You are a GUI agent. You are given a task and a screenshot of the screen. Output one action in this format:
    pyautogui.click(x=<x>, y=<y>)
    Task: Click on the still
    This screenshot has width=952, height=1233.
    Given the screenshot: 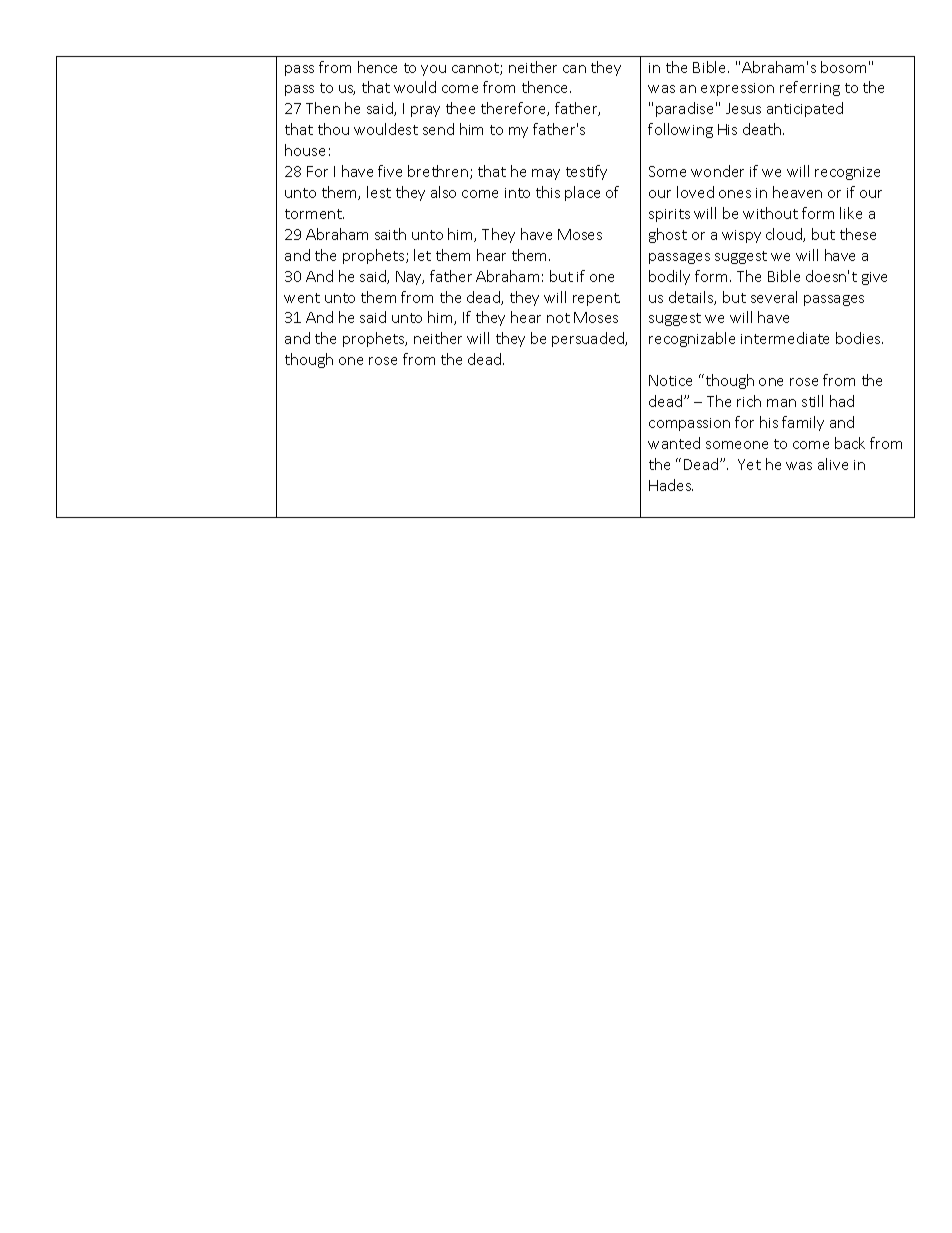 What is the action you would take?
    pyautogui.click(x=812, y=401)
